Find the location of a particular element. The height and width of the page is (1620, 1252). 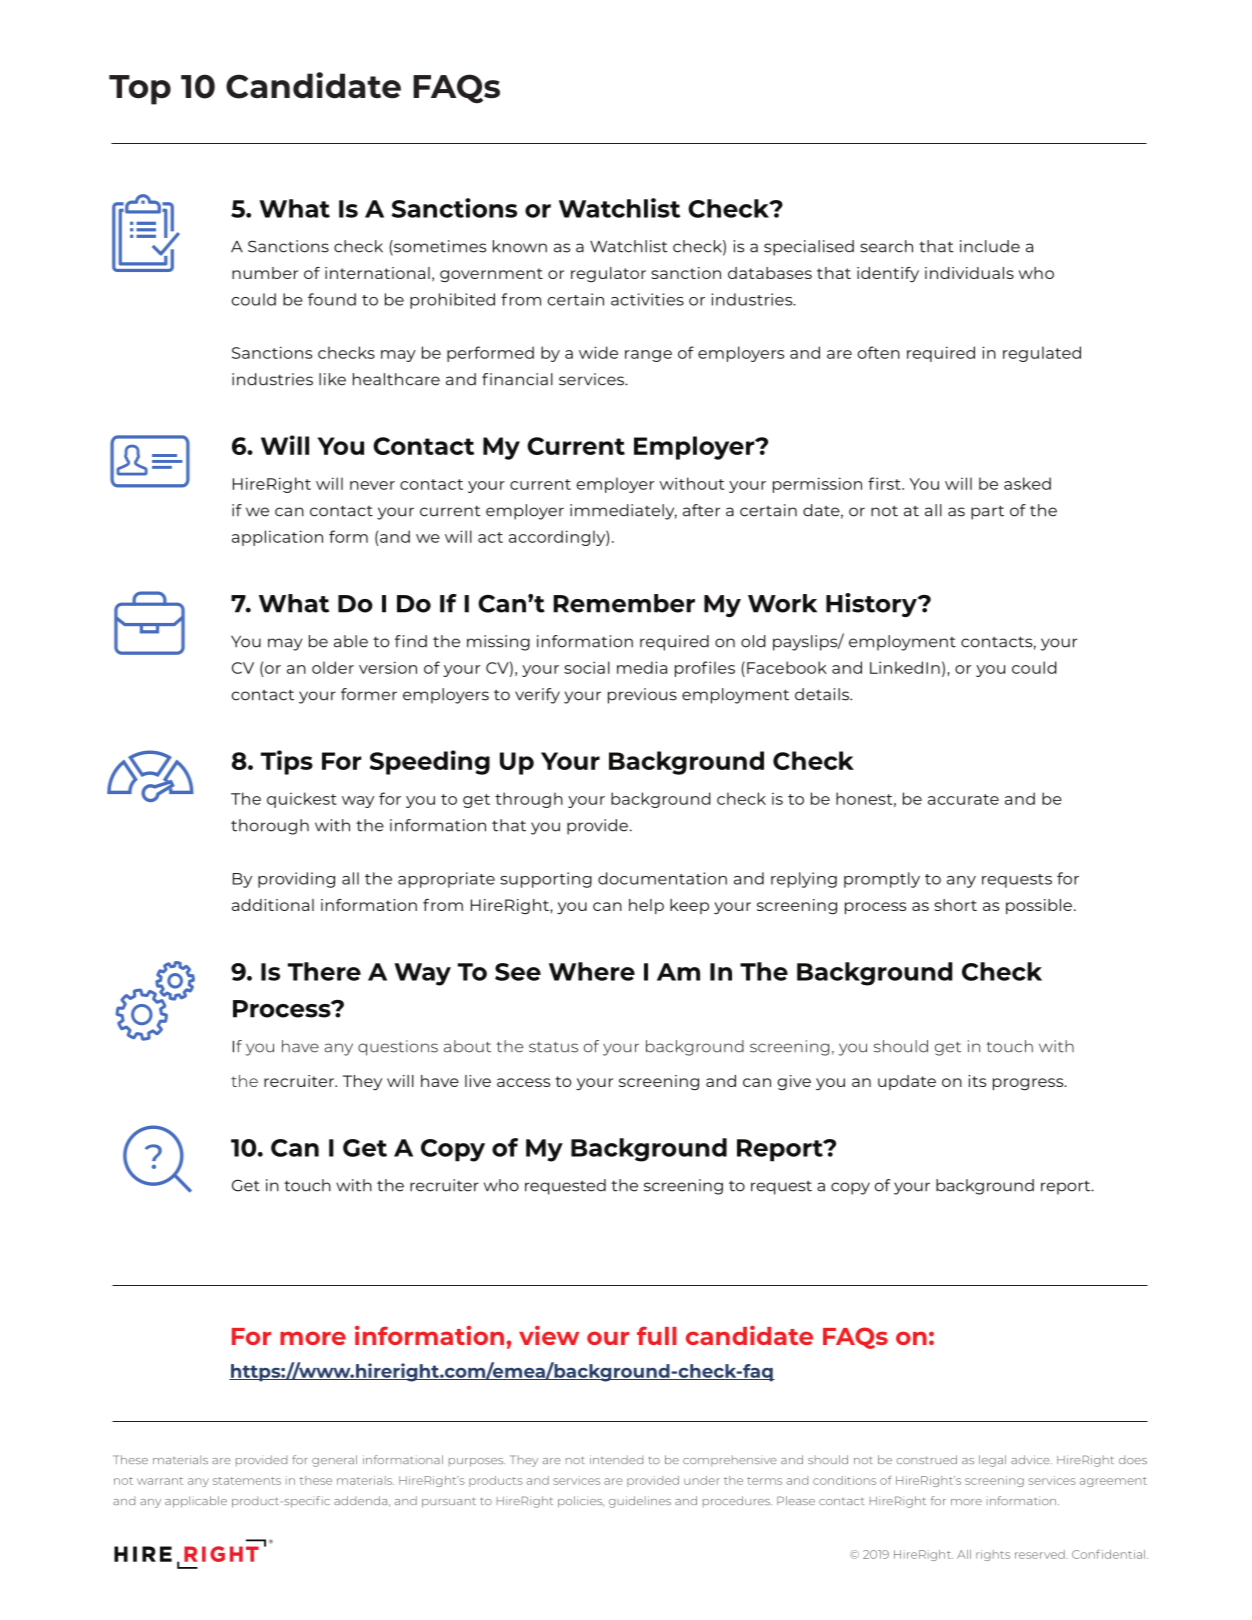

thorough is located at coordinates (270, 827).
